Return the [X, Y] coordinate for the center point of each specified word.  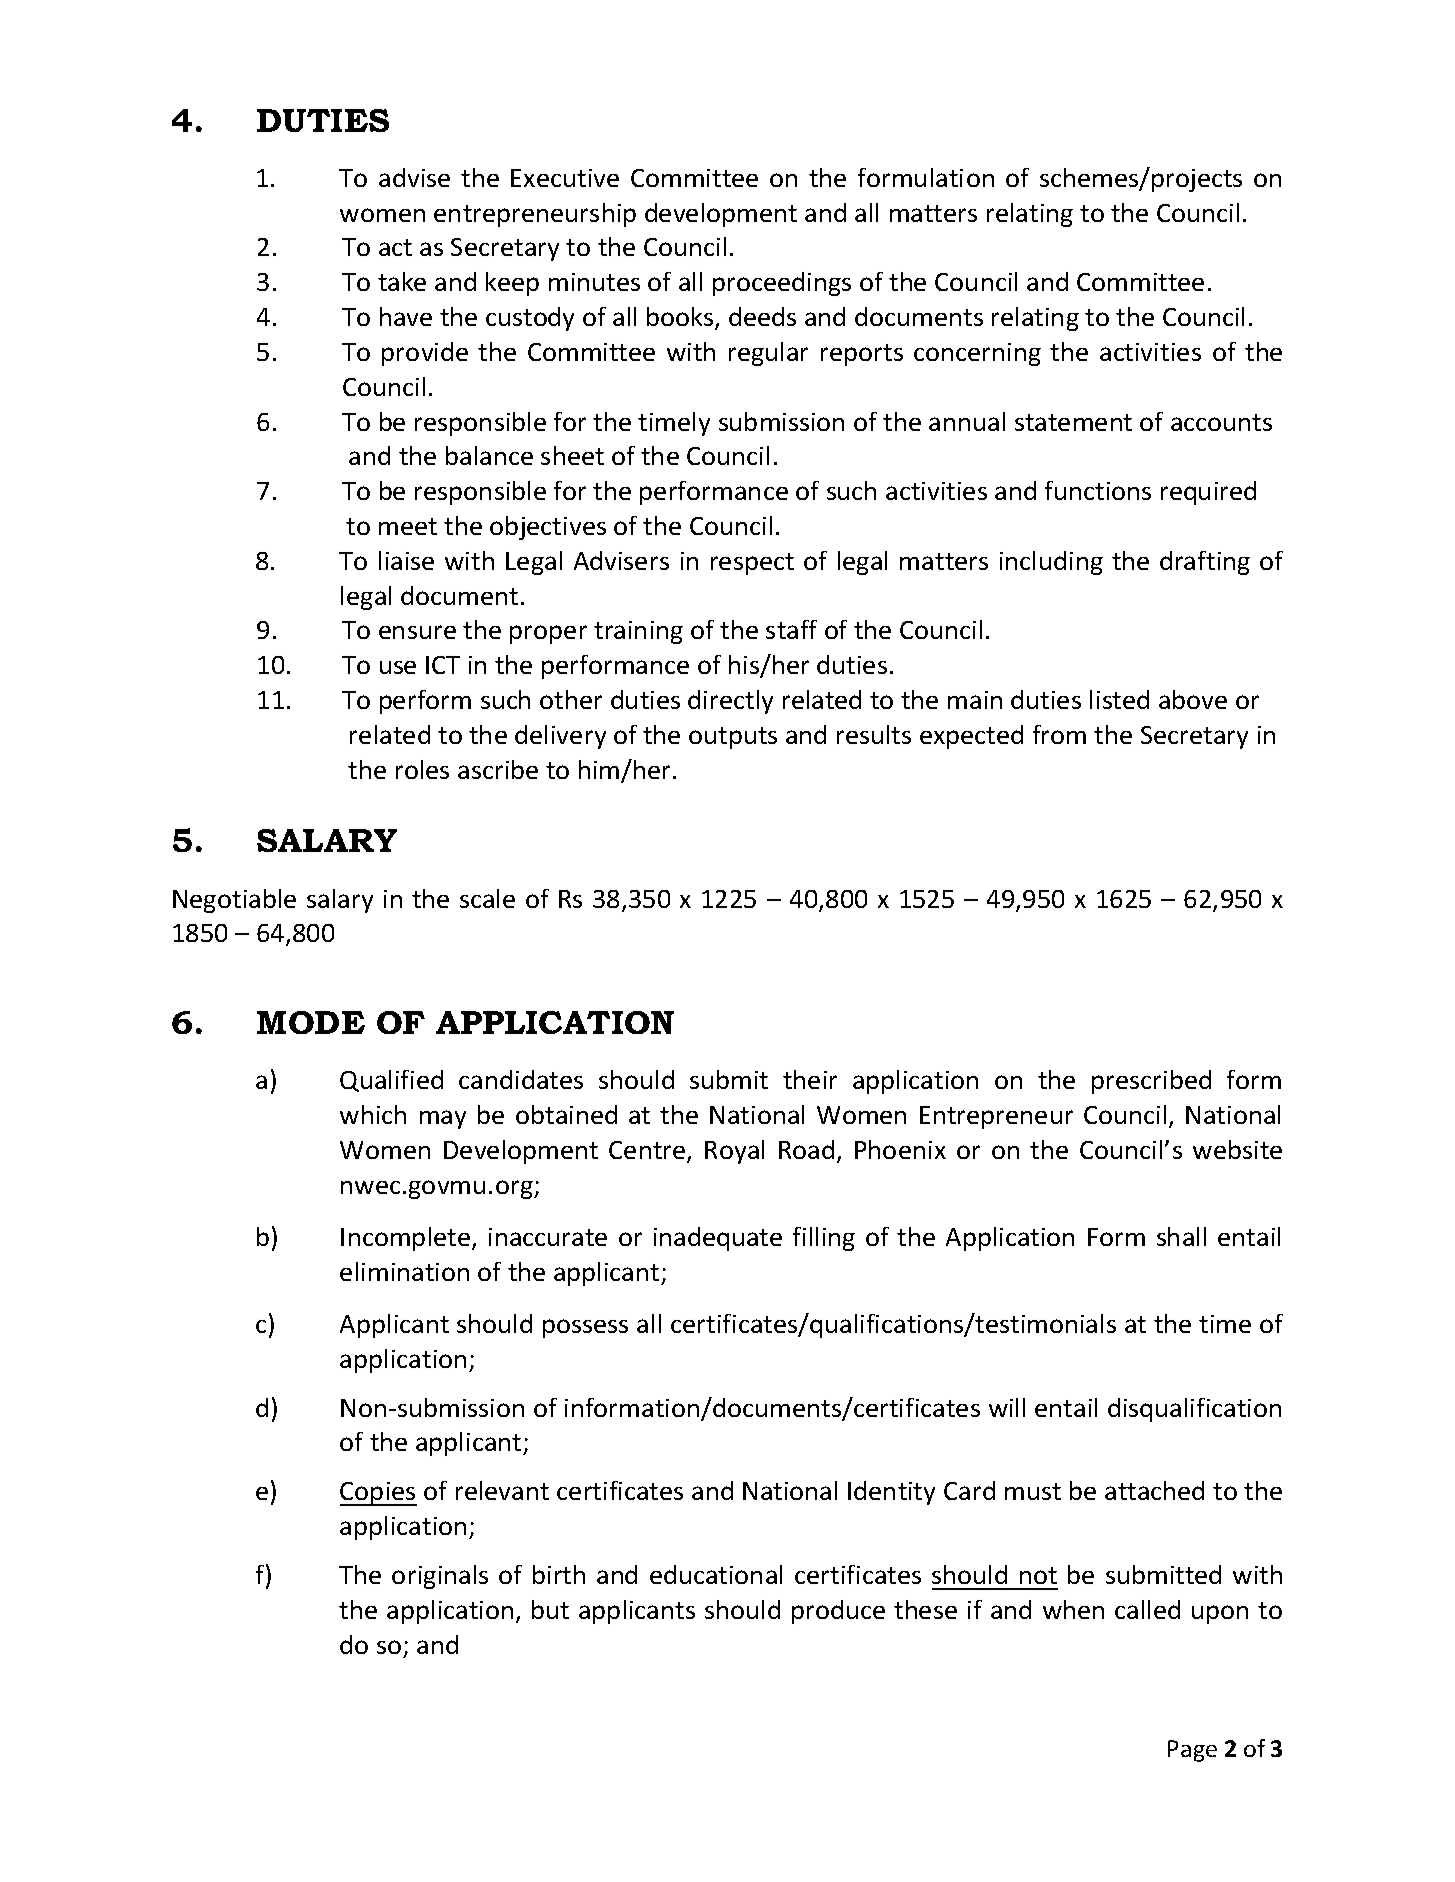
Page [1192, 1751]
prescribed [1151, 1082]
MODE [311, 1022]
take [402, 281]
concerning [977, 354]
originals [440, 1577]
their [810, 1079]
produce [838, 1612]
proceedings [782, 284]
